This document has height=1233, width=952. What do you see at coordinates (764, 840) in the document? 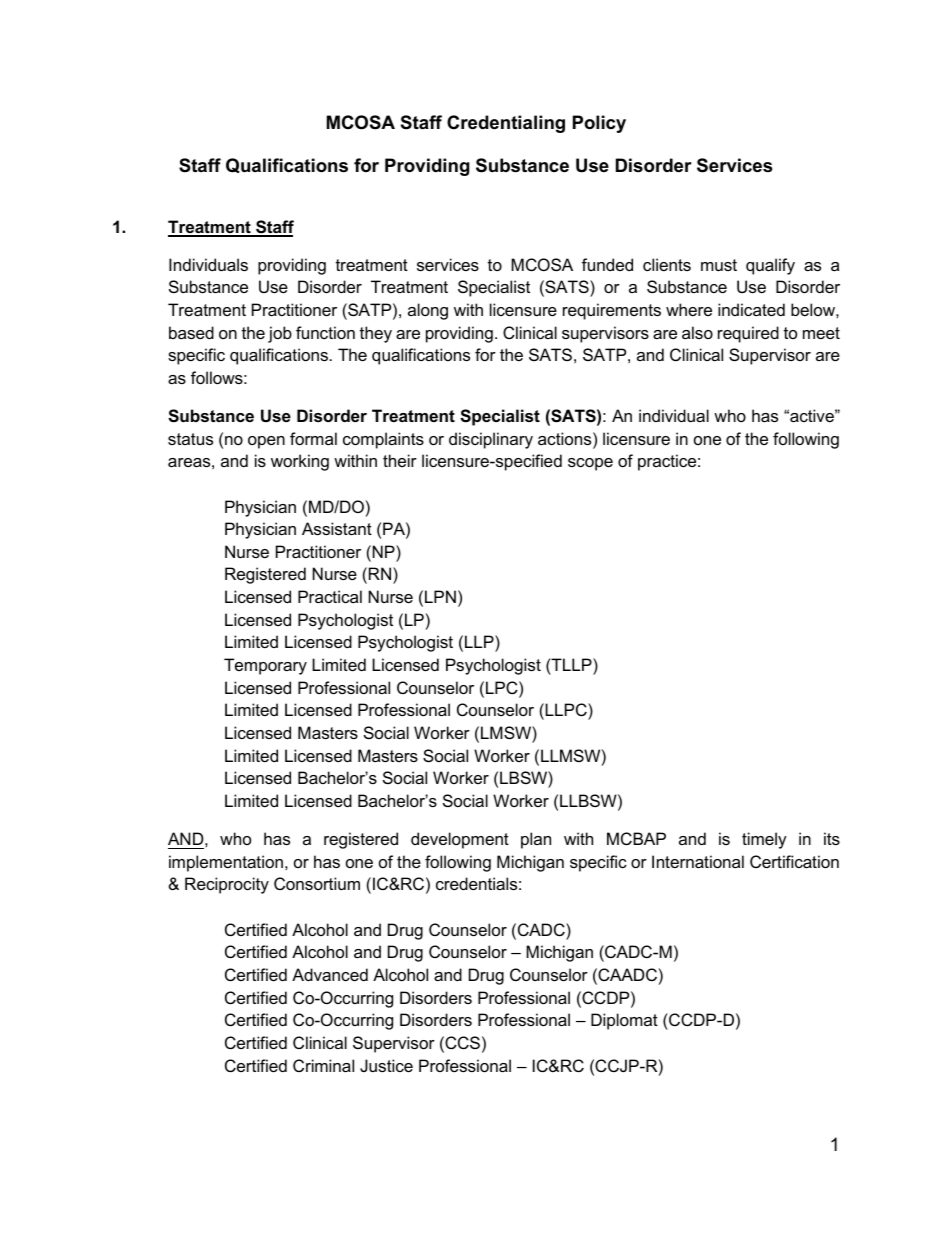
I see `timely` at bounding box center [764, 840].
